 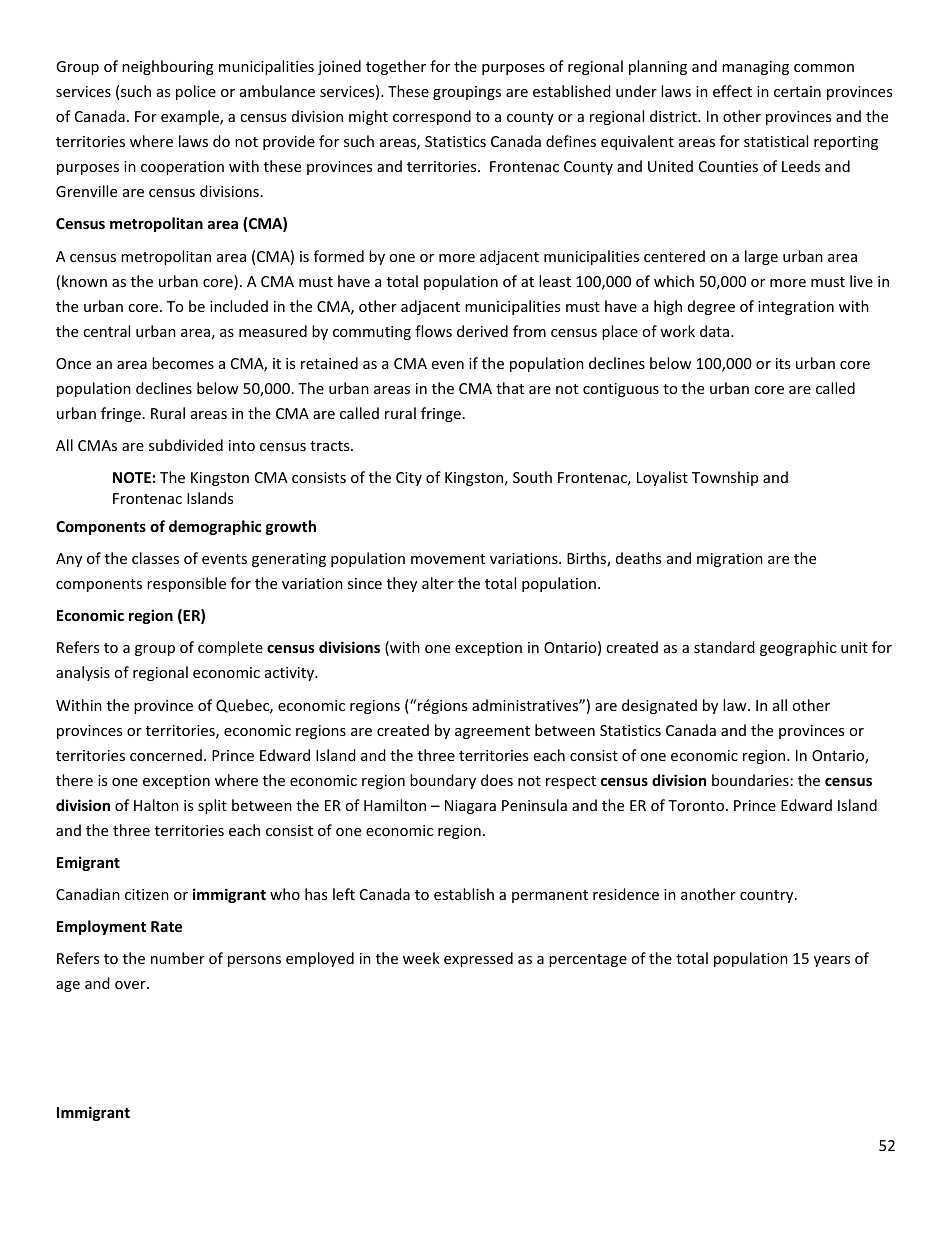 I want to click on demographic, so click(x=215, y=527).
